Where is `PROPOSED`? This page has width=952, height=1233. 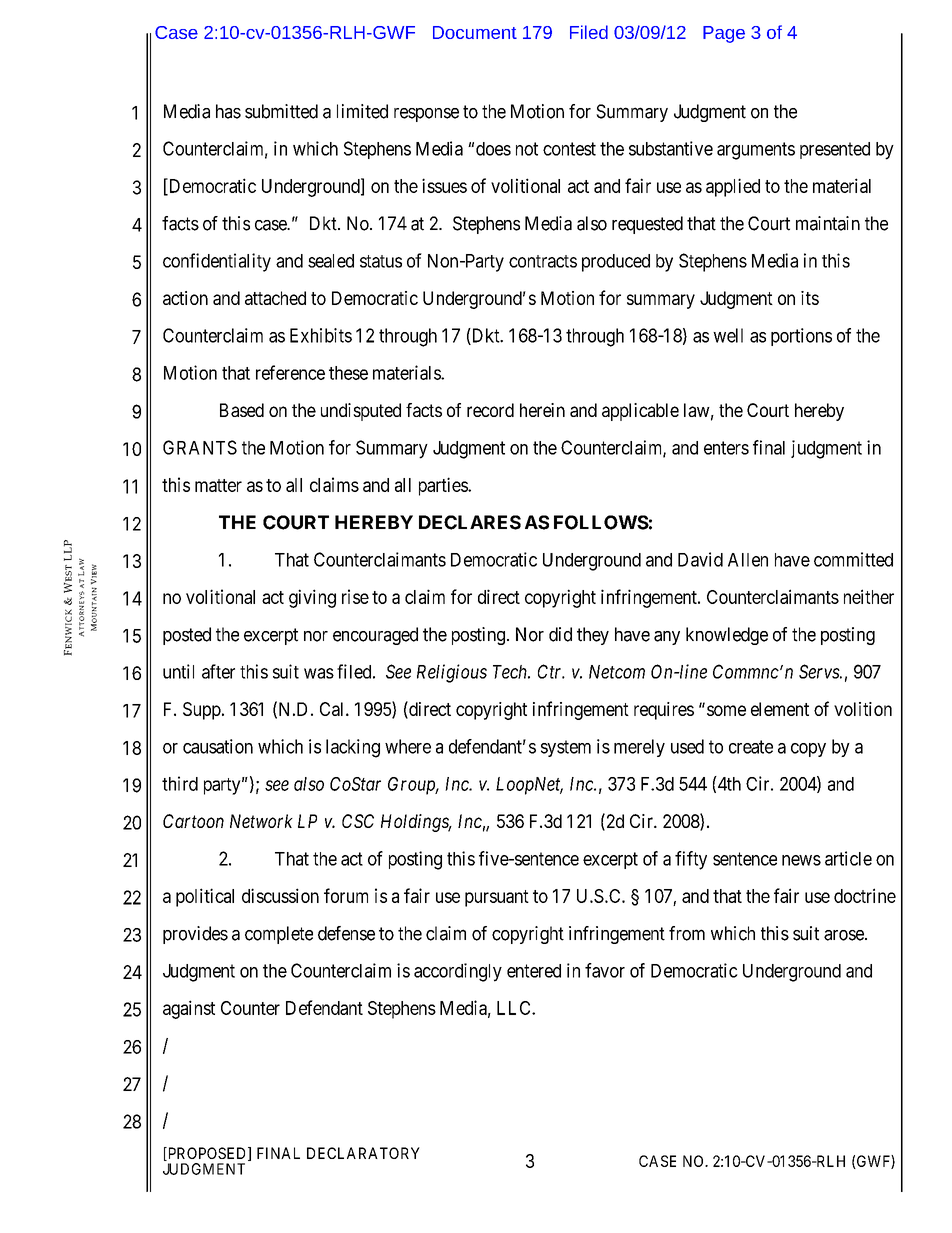 PROPOSED is located at coordinates (207, 1154).
